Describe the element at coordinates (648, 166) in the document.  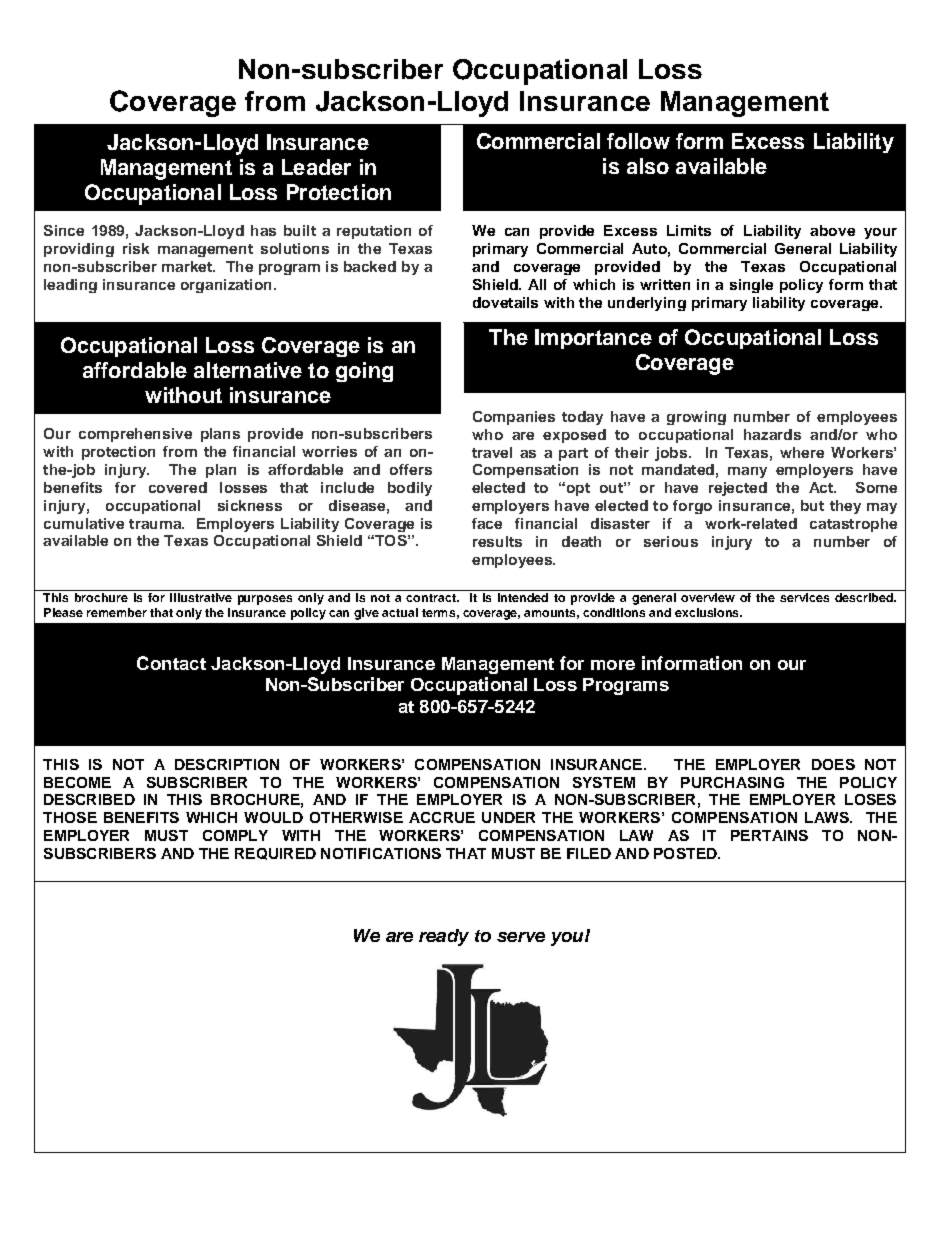
I see `also` at that location.
